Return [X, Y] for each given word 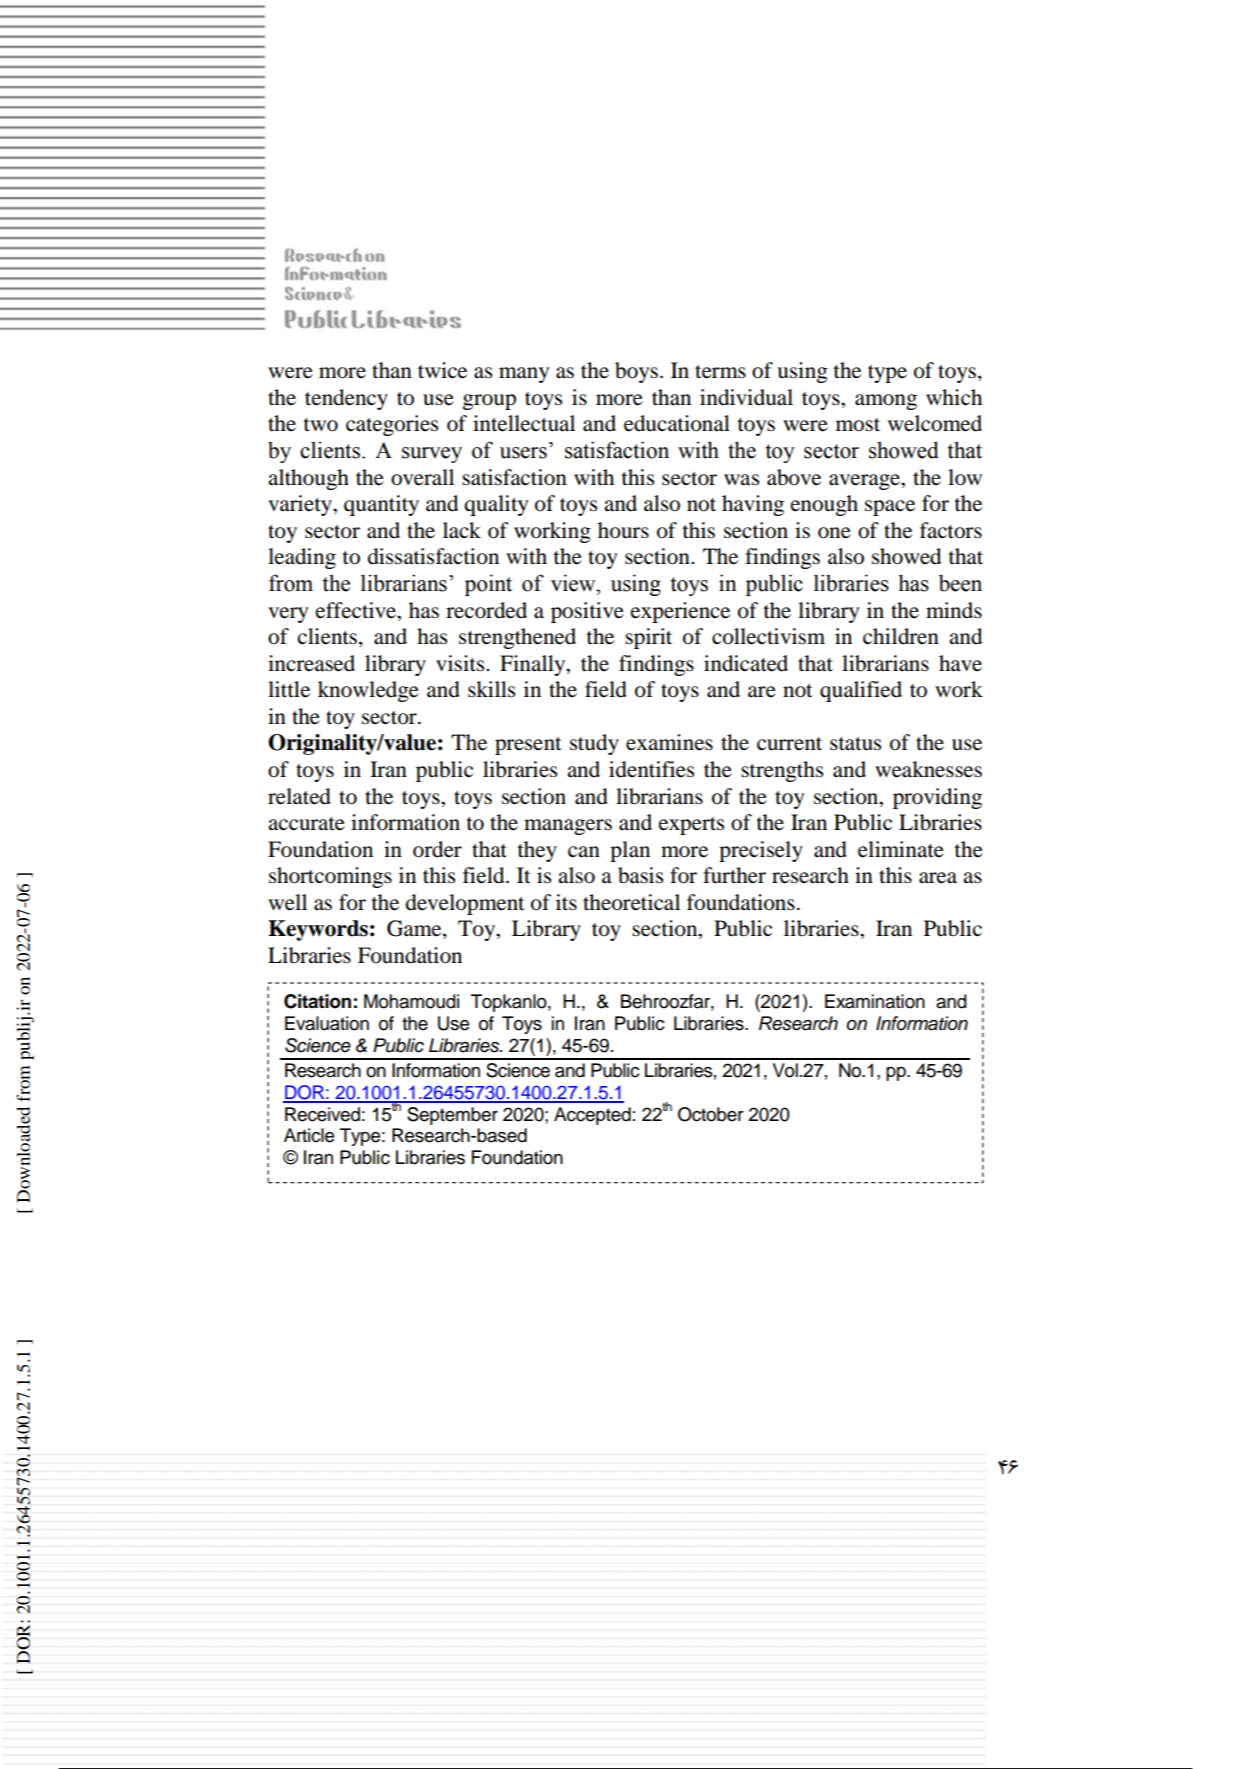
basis [640, 875]
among [886, 402]
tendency [346, 399]
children [901, 636]
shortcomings [330, 877]
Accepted [592, 1116]
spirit [648, 638]
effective [357, 610]
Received [322, 1114]
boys [636, 372]
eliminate [901, 849]
